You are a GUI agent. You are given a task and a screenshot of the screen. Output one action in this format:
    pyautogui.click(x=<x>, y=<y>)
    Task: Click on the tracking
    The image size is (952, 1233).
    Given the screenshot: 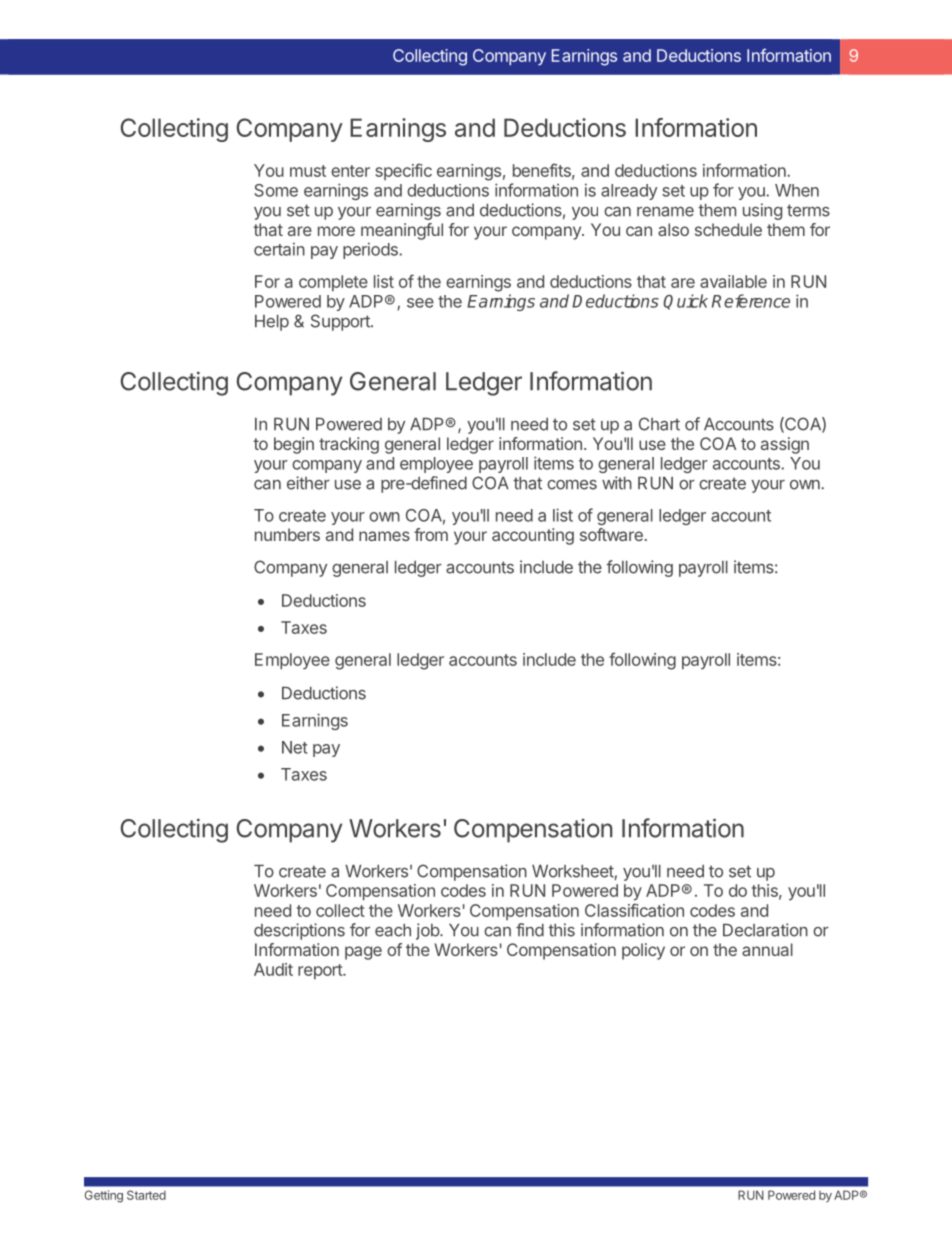 What is the action you would take?
    pyautogui.click(x=349, y=445)
